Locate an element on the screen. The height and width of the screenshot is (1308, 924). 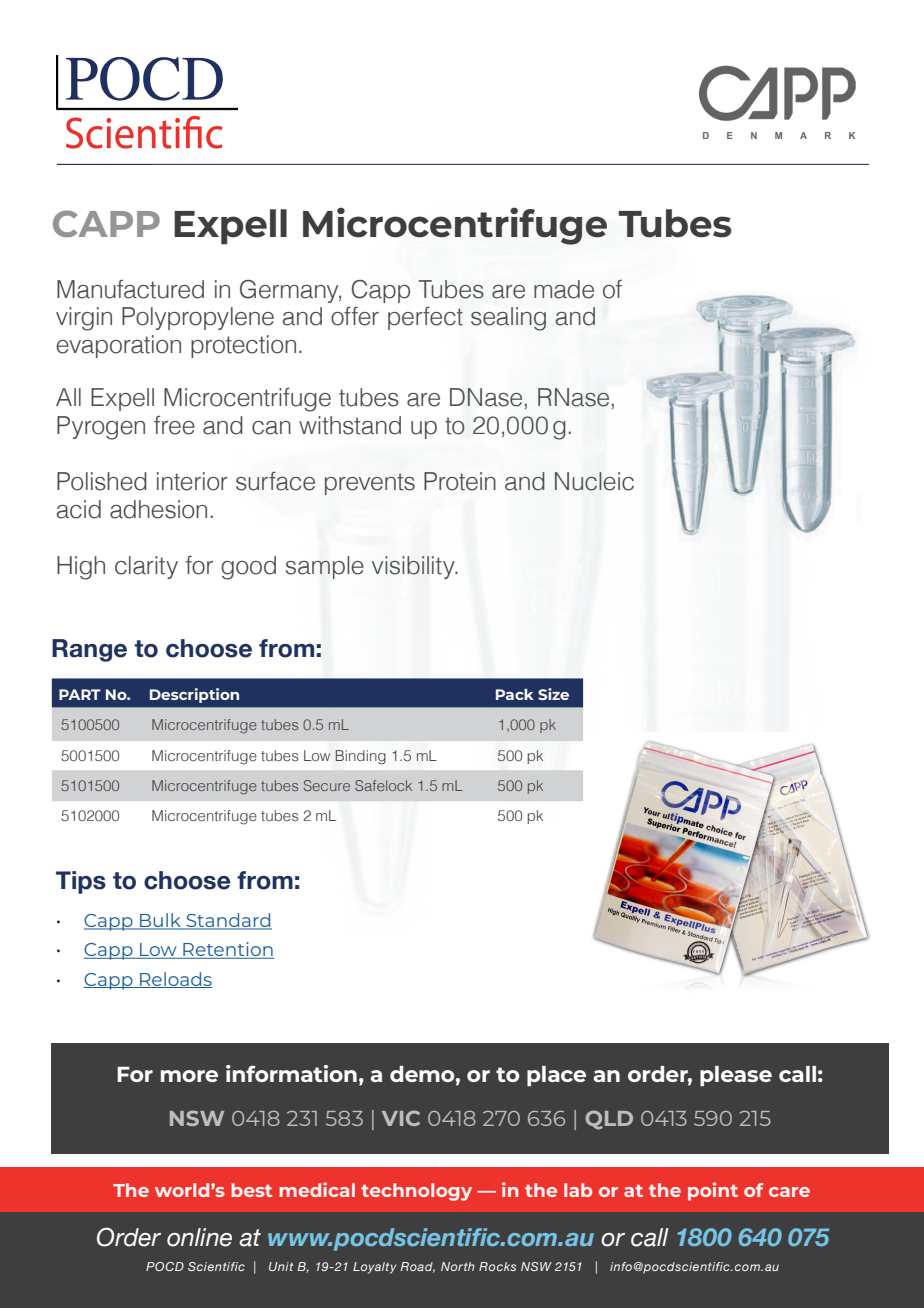
Size is located at coordinates (553, 694).
